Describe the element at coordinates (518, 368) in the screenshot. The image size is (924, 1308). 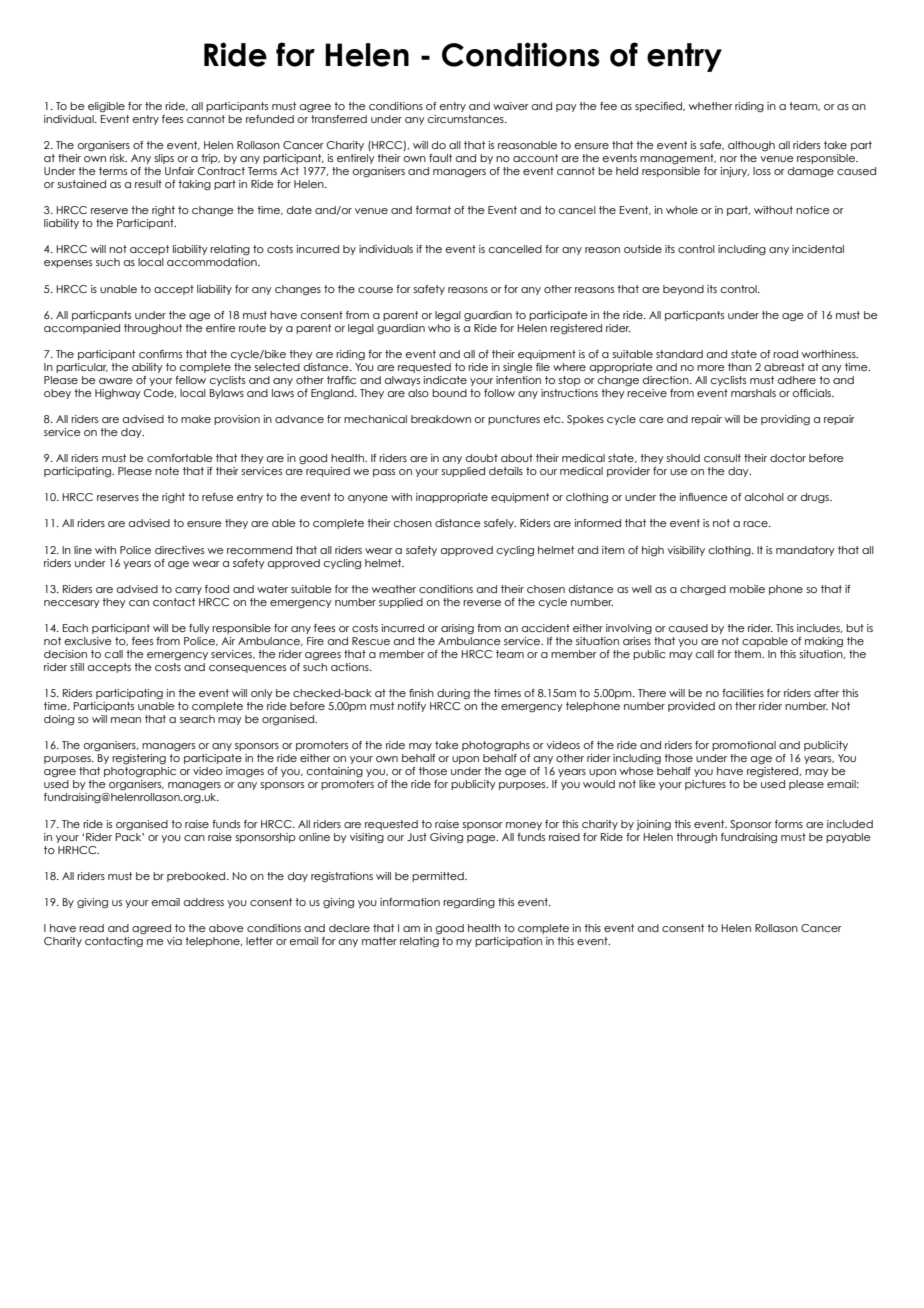
I see `single` at that location.
